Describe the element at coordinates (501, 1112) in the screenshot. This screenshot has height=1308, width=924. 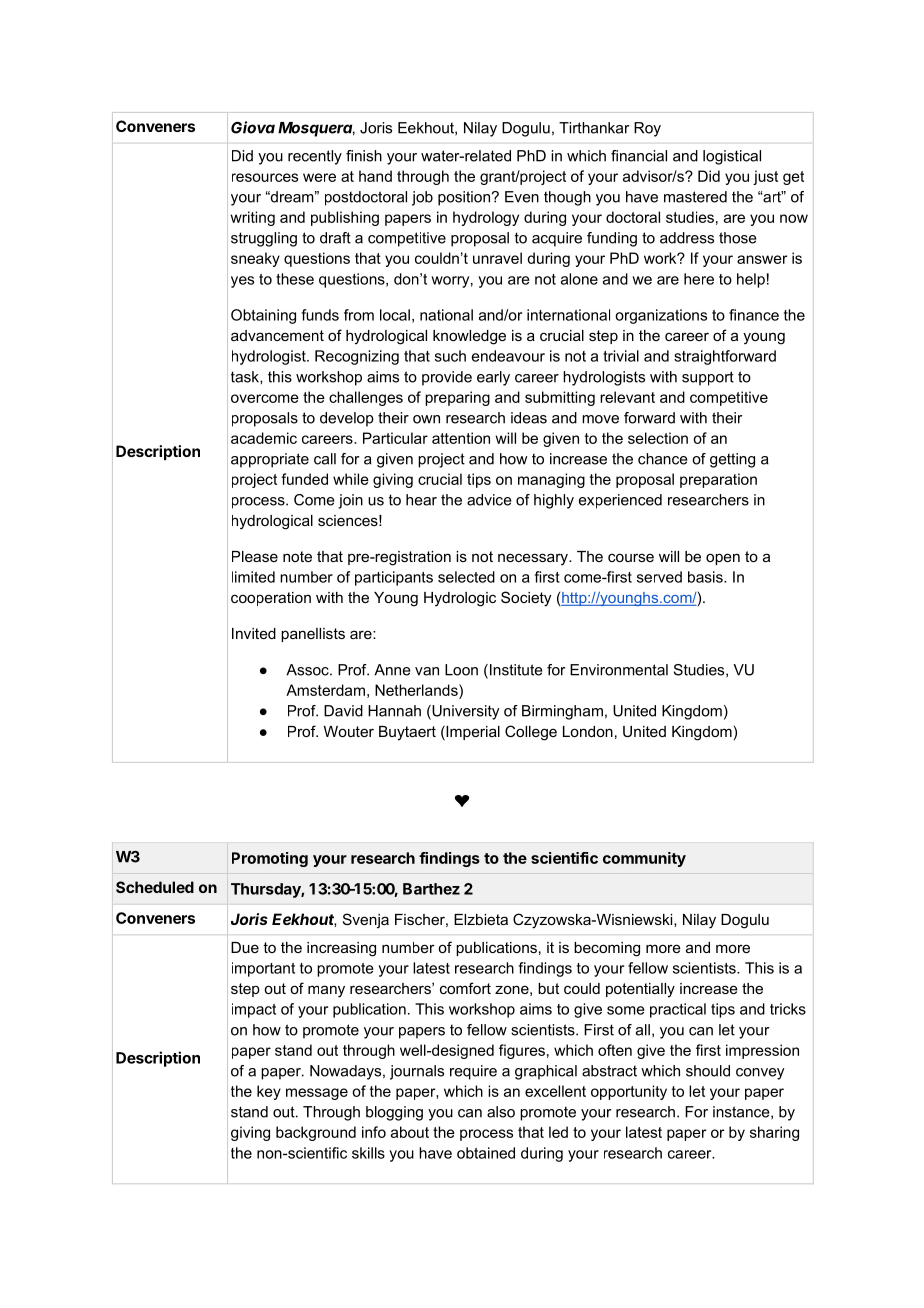
I see `also` at that location.
